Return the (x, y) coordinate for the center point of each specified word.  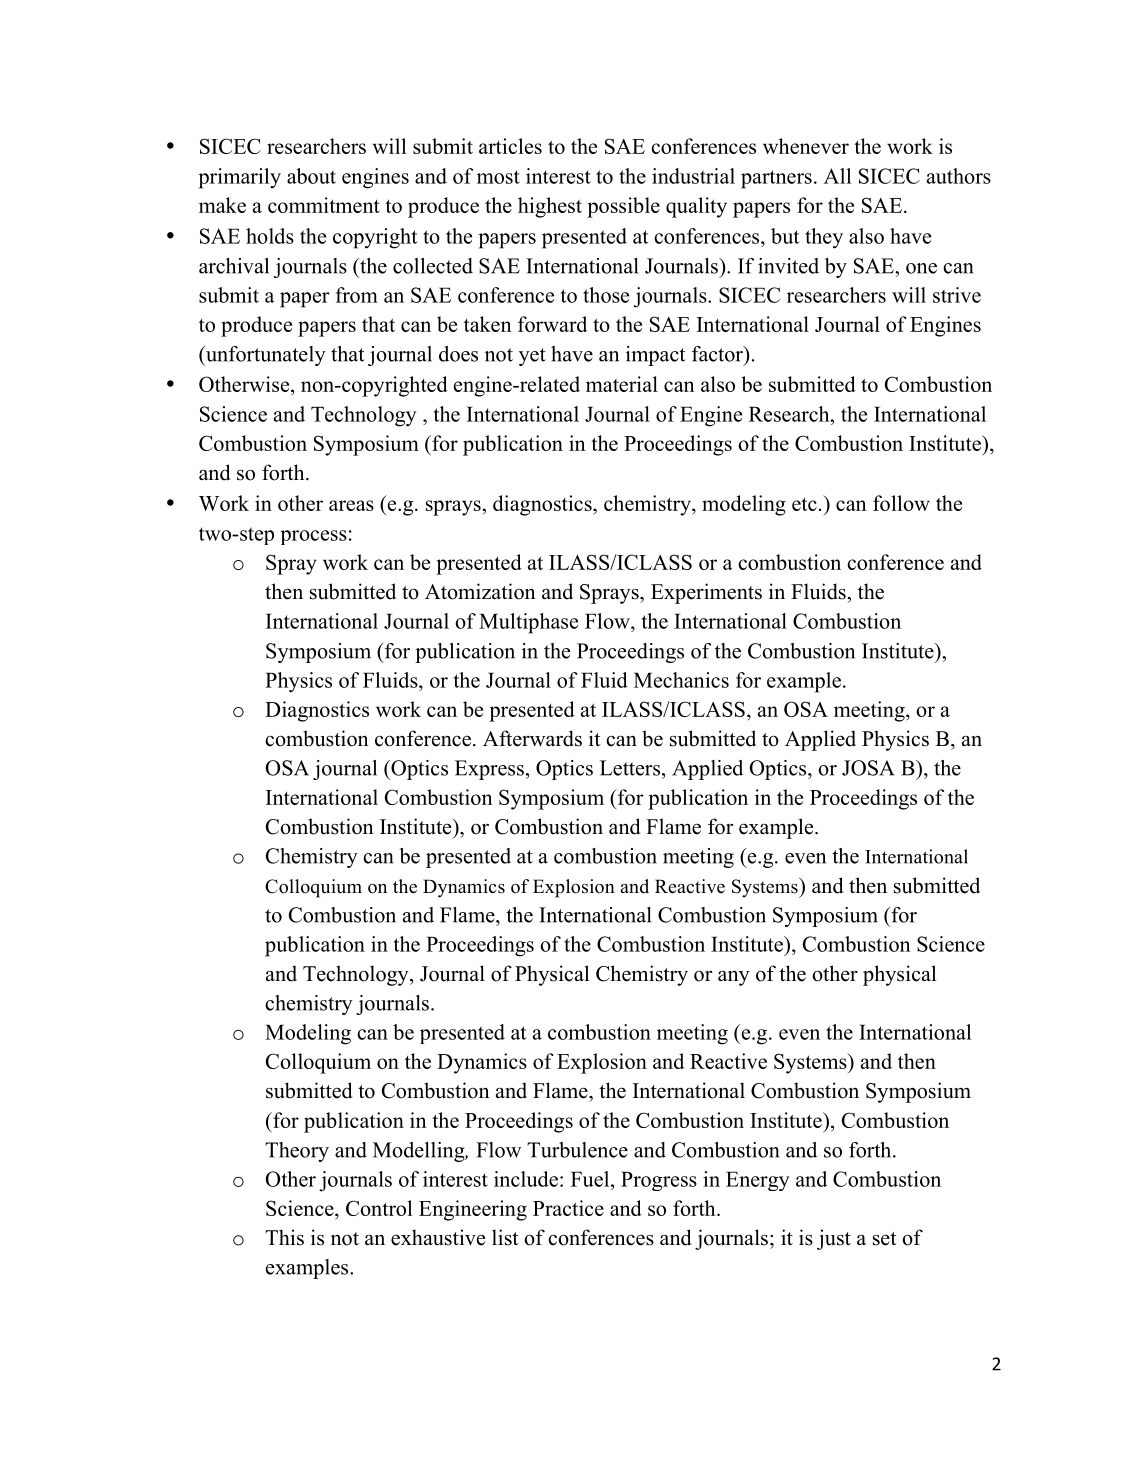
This (284, 1237)
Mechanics (681, 680)
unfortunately (264, 356)
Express (489, 770)
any (734, 978)
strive (957, 295)
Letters (631, 768)
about (311, 176)
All (837, 176)
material (622, 384)
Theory (297, 1152)
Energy (758, 1181)
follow (901, 503)
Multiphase (528, 623)
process (313, 537)
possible (623, 207)
